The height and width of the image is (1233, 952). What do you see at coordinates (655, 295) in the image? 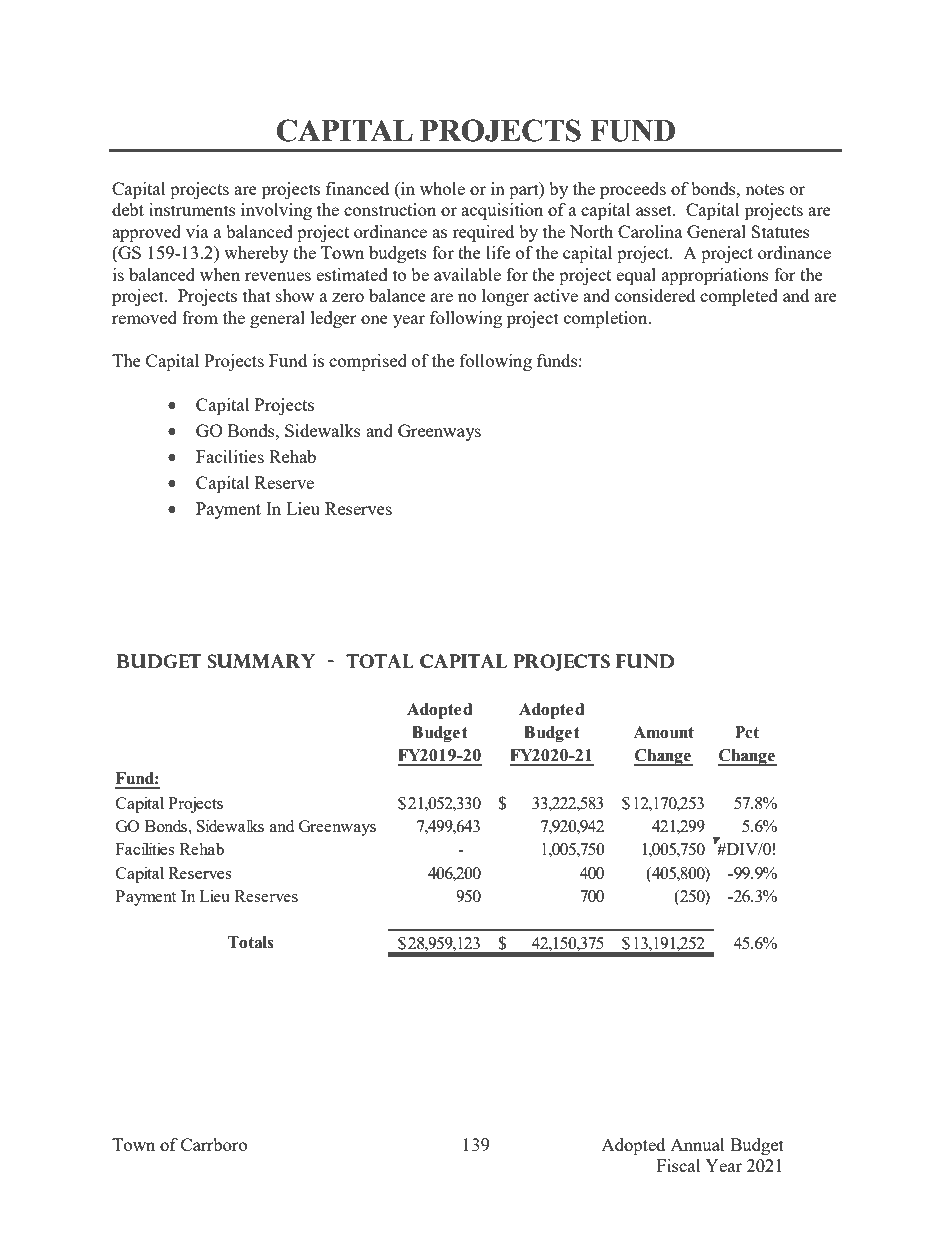
I see `considered` at bounding box center [655, 295].
